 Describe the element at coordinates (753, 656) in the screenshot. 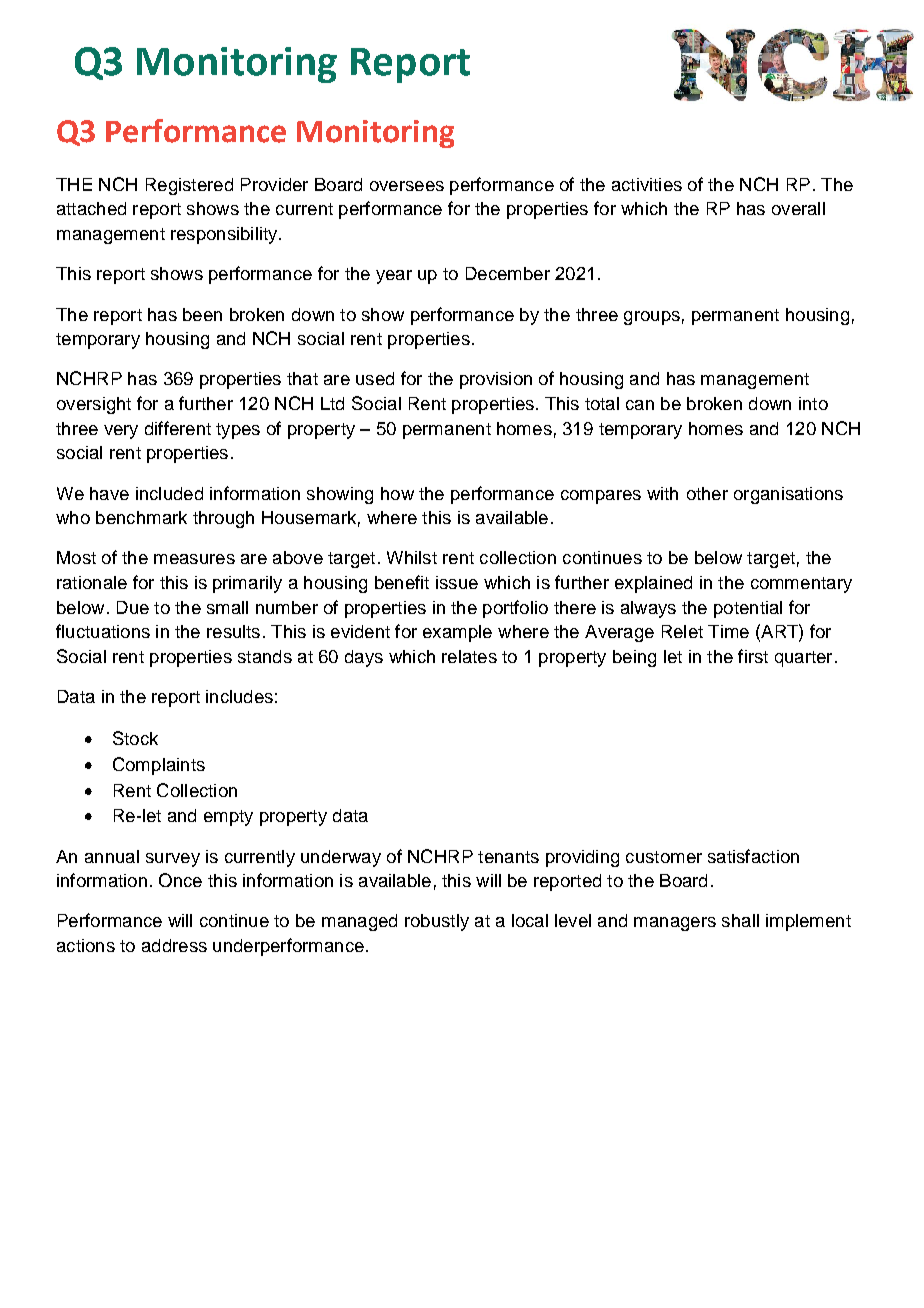

I see `first` at that location.
